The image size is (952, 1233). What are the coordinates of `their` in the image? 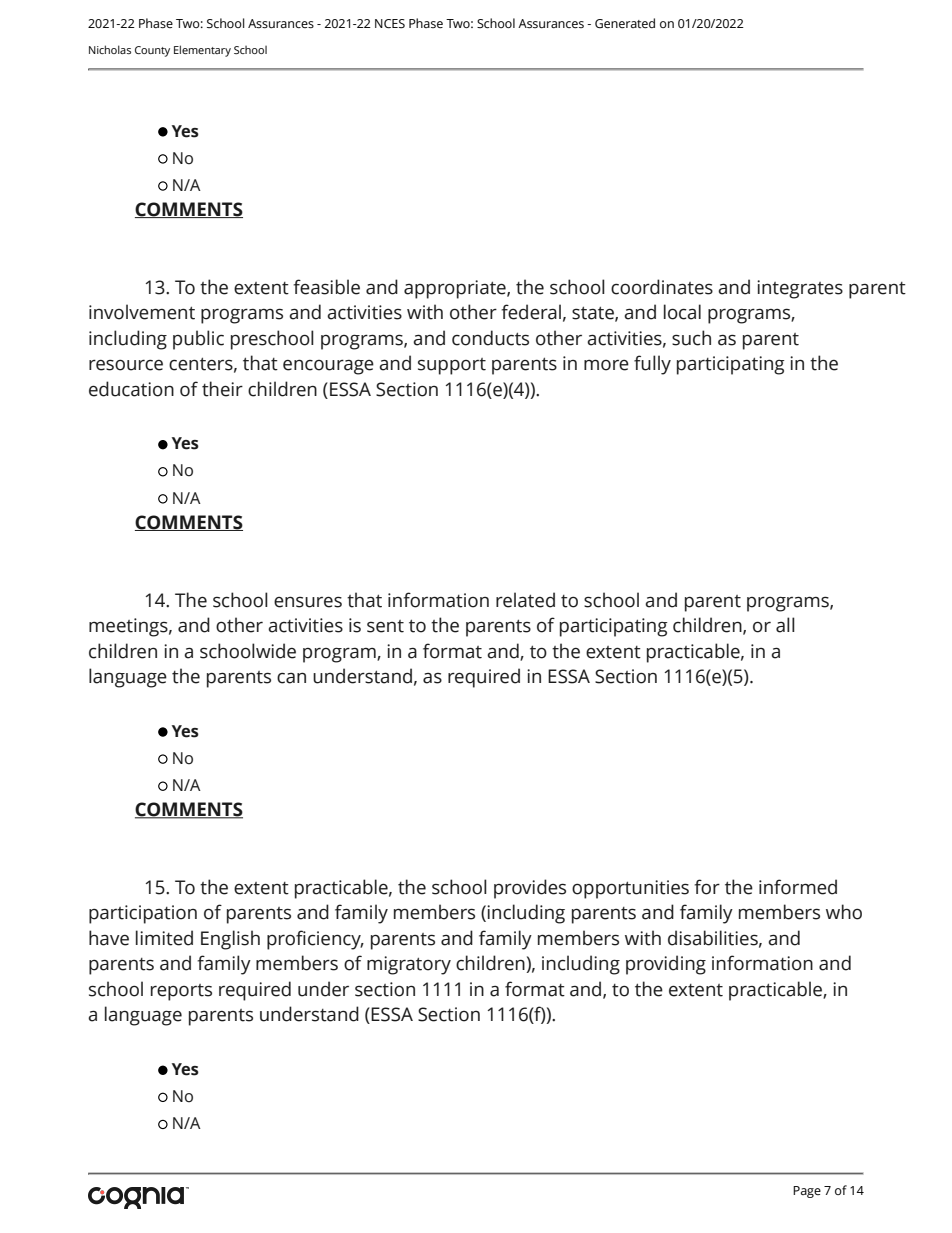 It's located at (222, 389).
